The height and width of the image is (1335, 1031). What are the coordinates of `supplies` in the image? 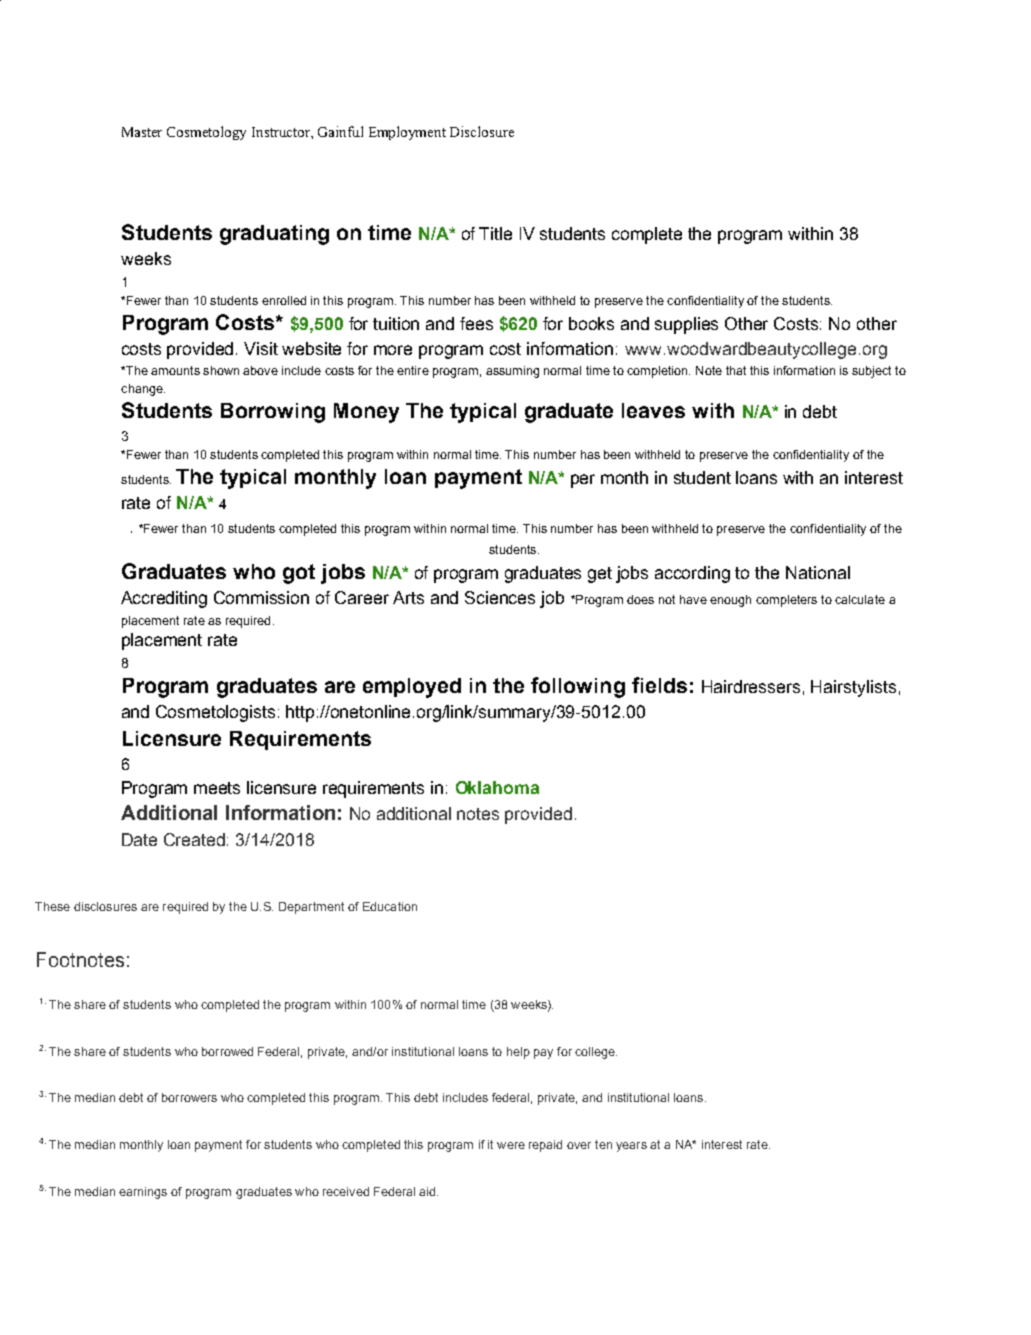 It's located at (686, 325).
